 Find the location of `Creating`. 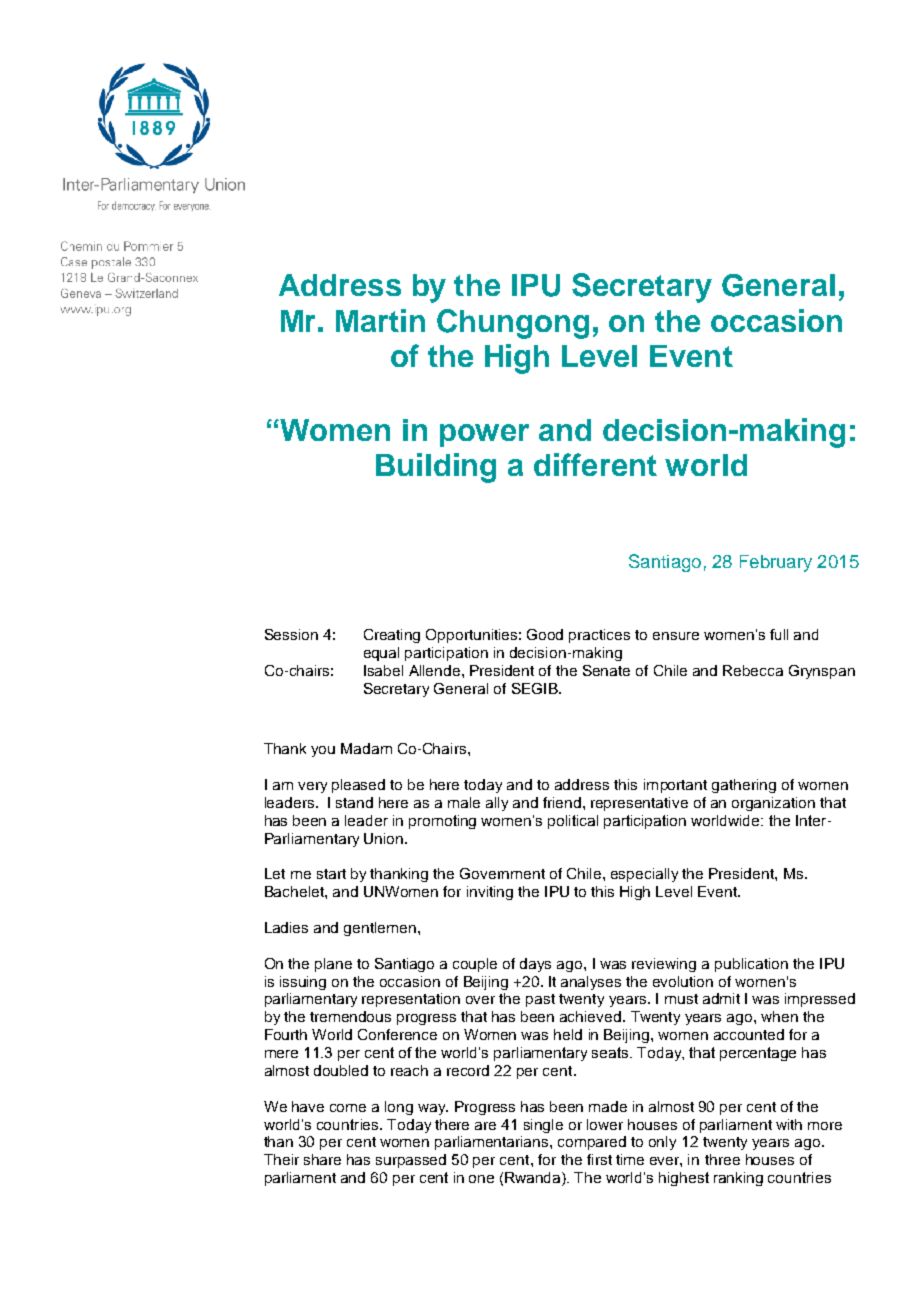

Creating is located at coordinates (392, 636).
